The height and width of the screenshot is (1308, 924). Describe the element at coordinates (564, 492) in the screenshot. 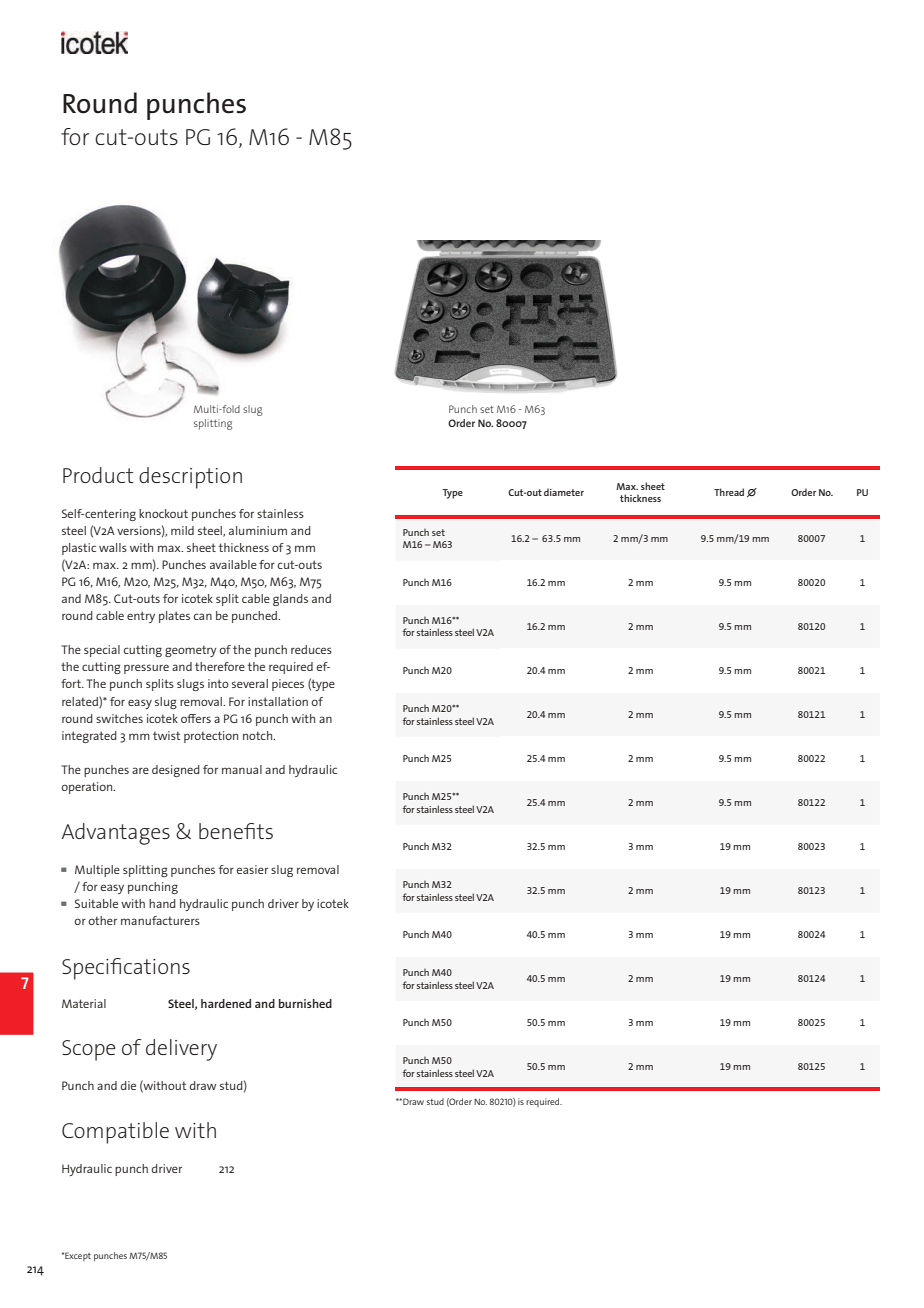

I see `diameter` at that location.
